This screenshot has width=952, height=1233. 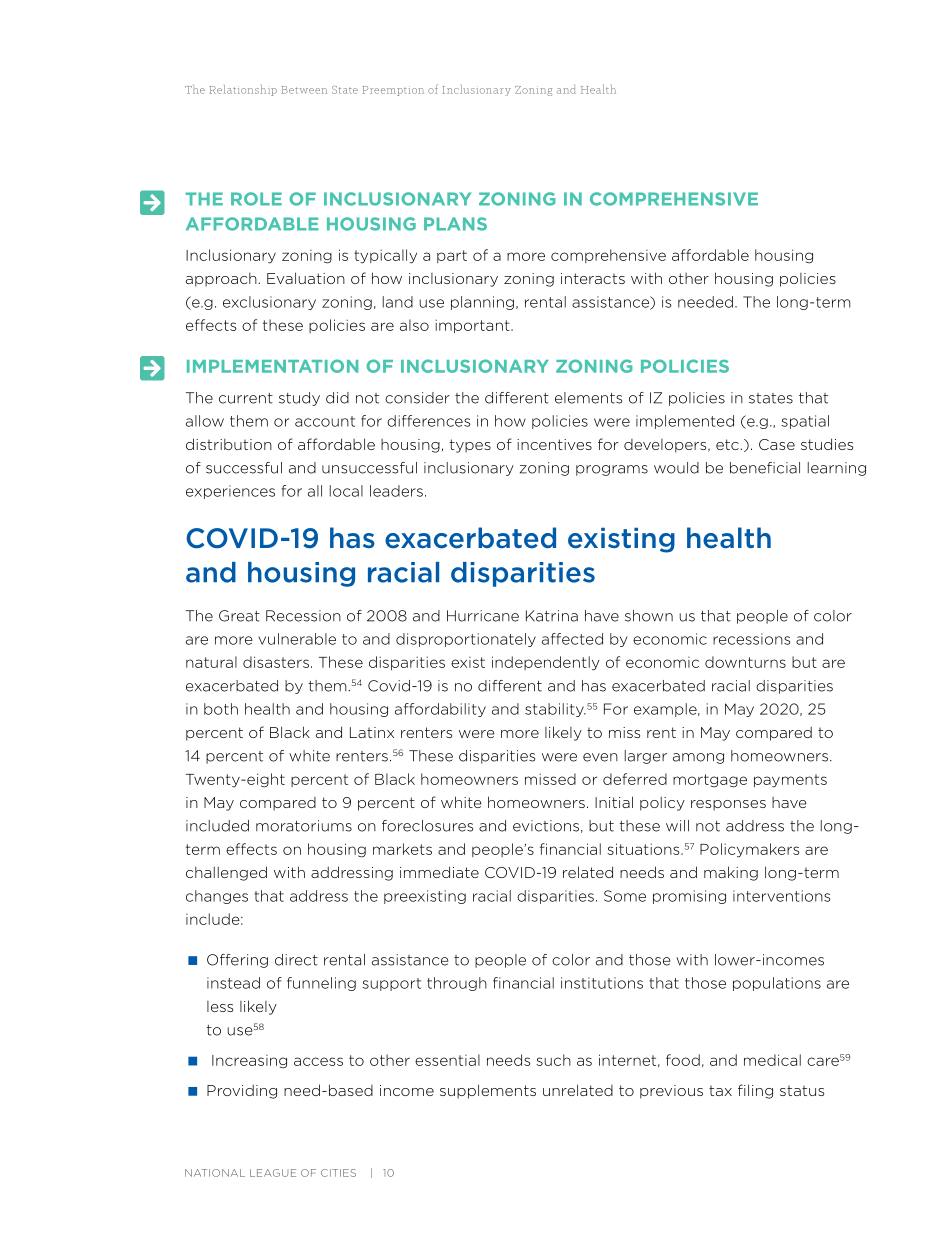 What do you see at coordinates (304, 90) in the screenshot?
I see `Between` at bounding box center [304, 90].
